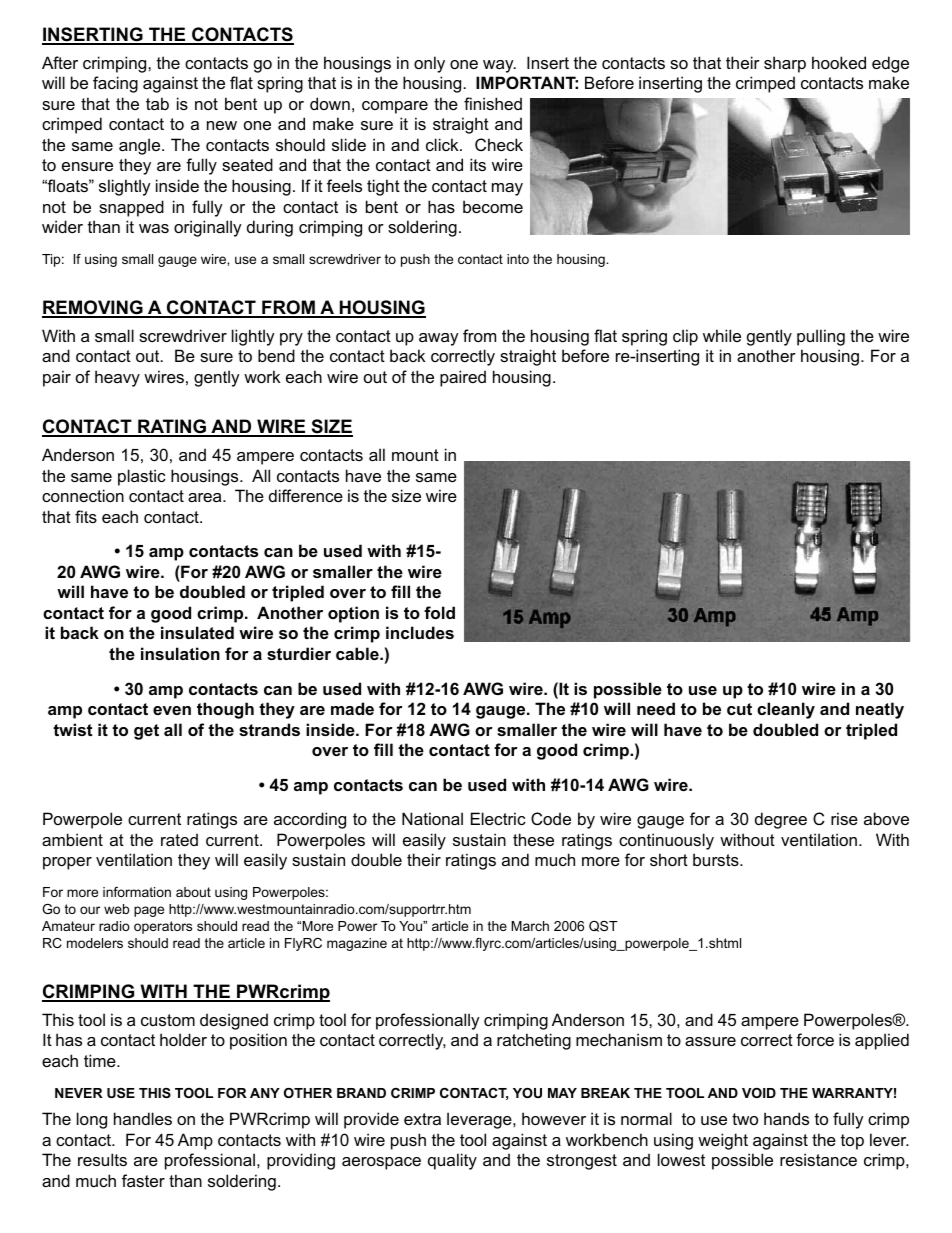 The width and height of the screenshot is (952, 1233). Describe the element at coordinates (439, 339) in the screenshot. I see `away` at that location.
